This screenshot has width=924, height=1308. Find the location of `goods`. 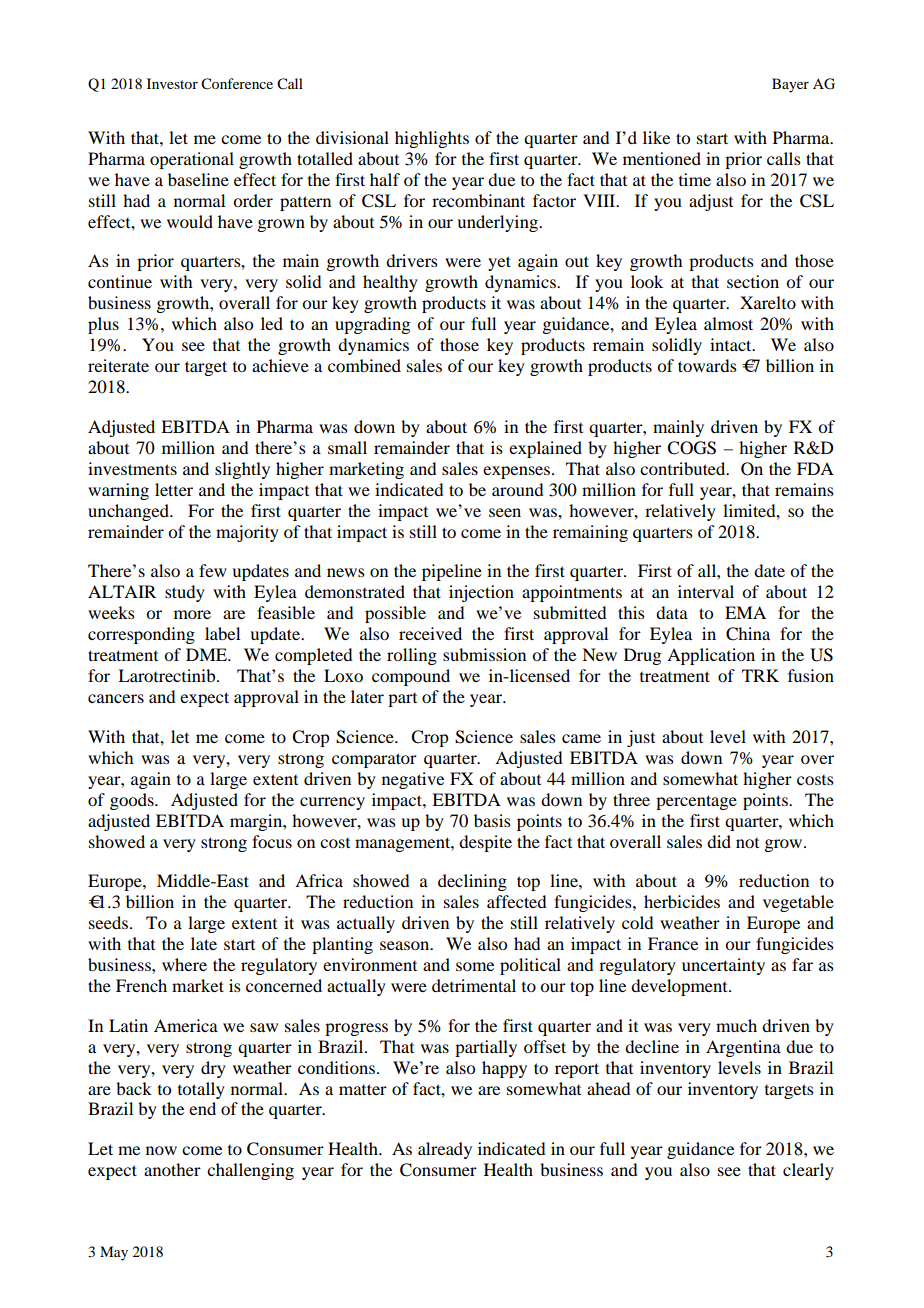

goods is located at coordinates (133, 801).
